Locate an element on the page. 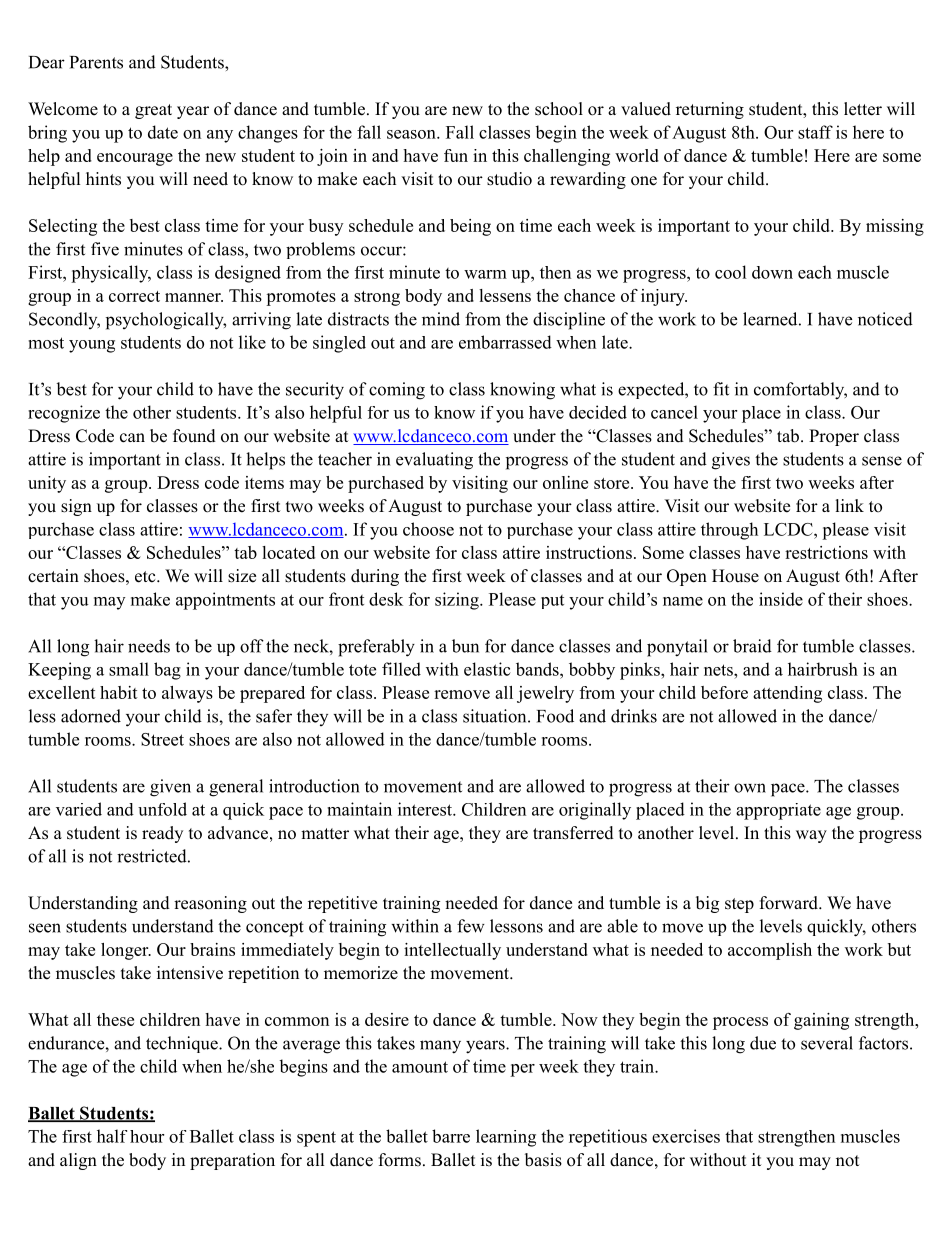 The image size is (952, 1233). etc is located at coordinates (146, 577).
